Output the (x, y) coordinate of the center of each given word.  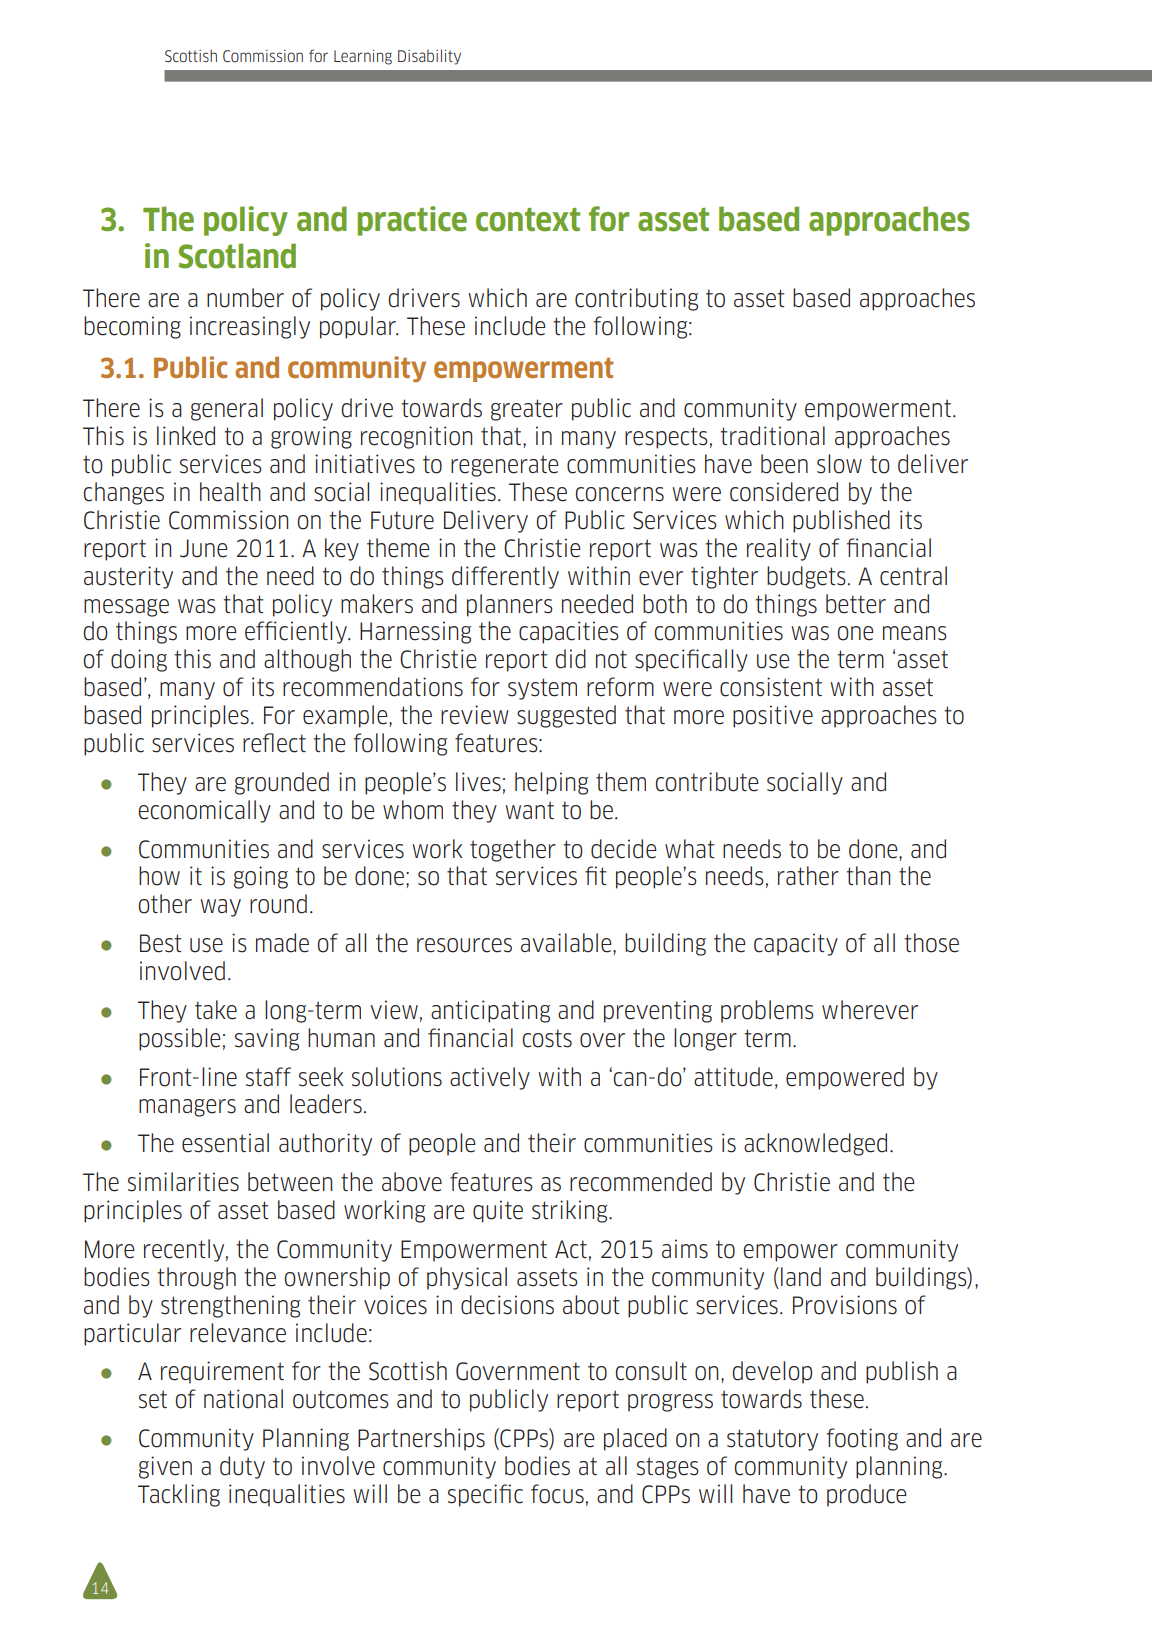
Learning (363, 57)
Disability (429, 57)
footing (862, 1439)
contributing (636, 299)
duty (242, 1467)
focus (557, 1494)
